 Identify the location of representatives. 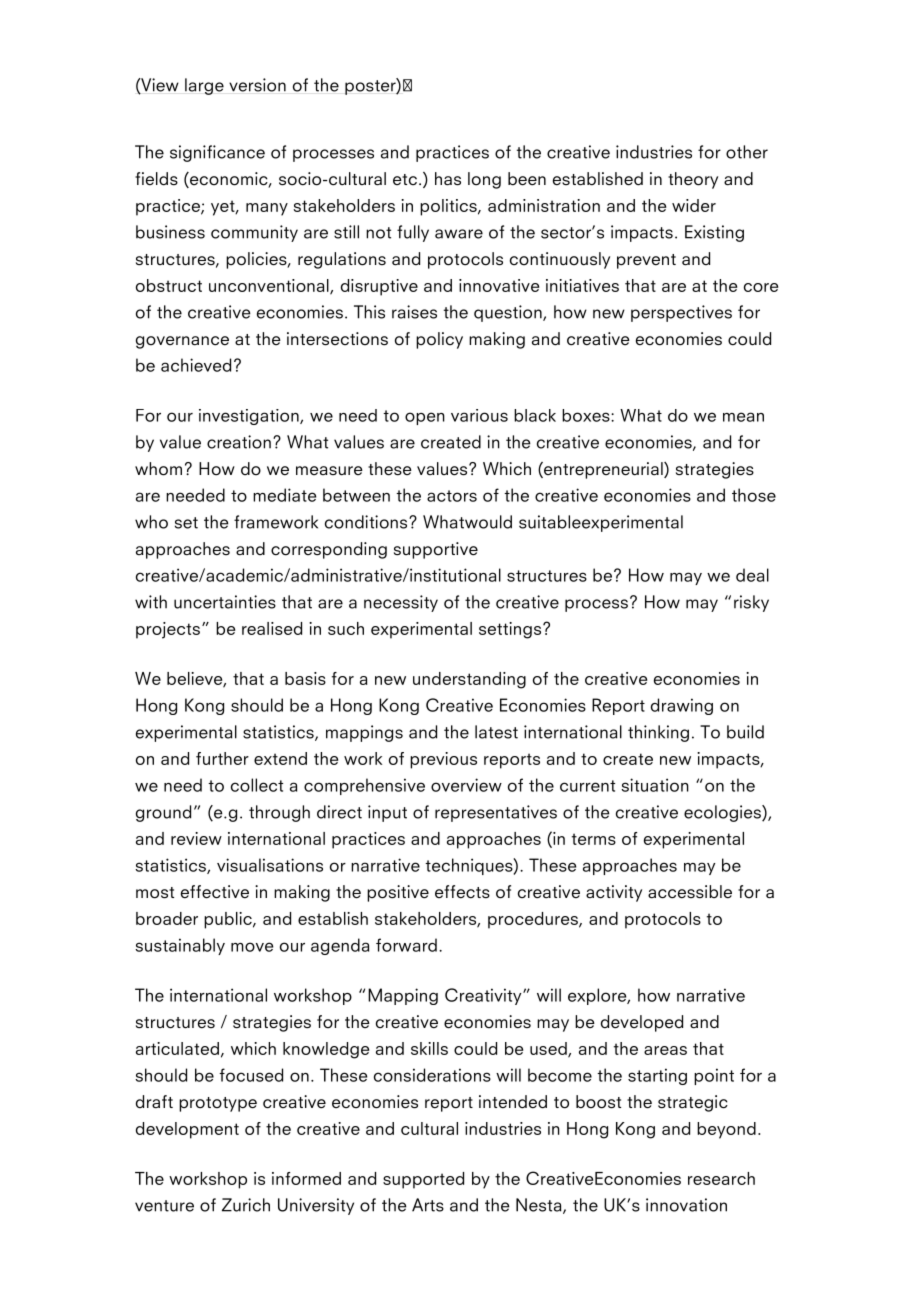
(496, 813).
